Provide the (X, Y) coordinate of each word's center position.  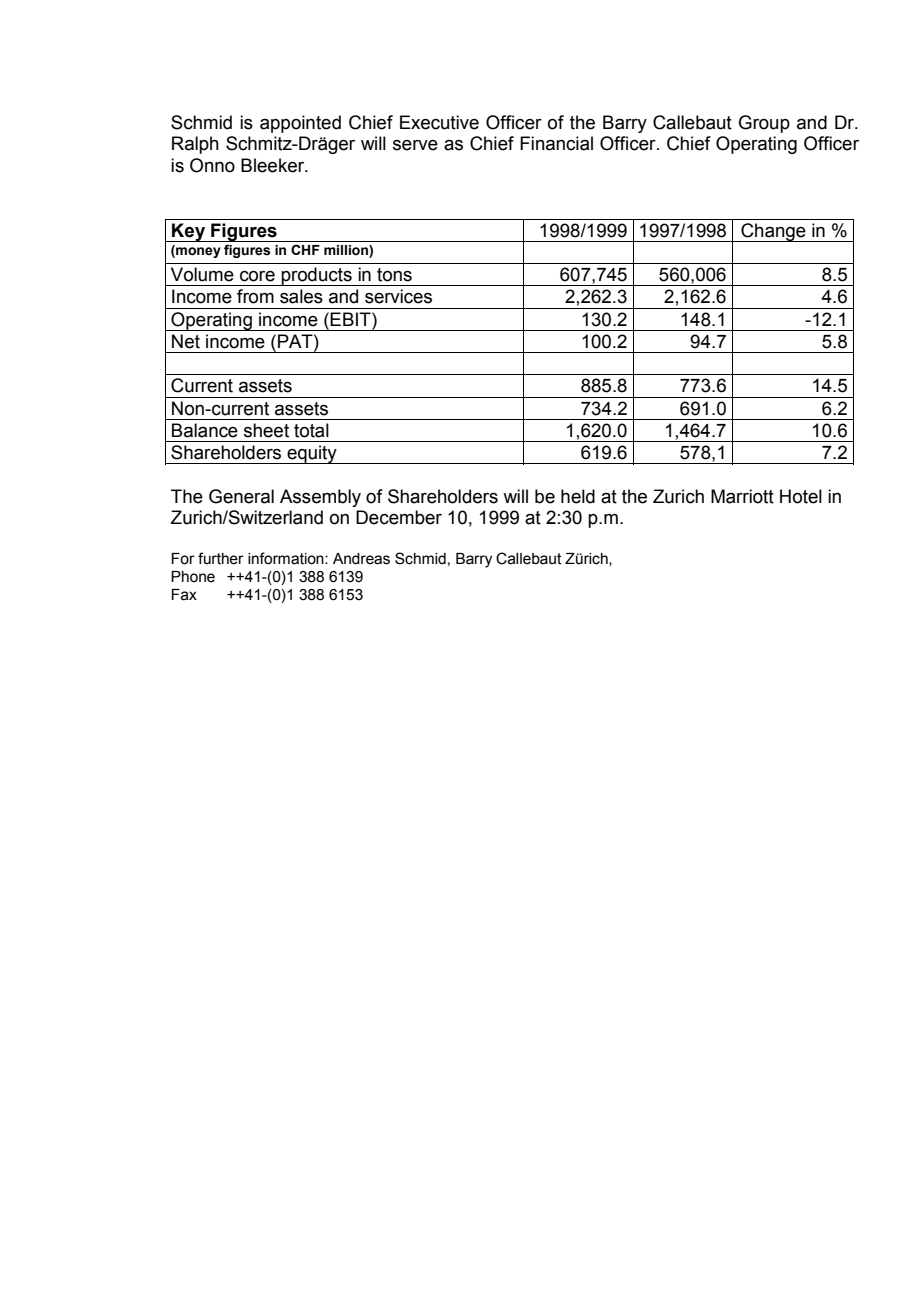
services (398, 296)
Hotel (801, 496)
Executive (439, 122)
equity (312, 454)
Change (773, 232)
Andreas (361, 559)
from (255, 296)
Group (764, 124)
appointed (300, 124)
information (287, 558)
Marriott (742, 496)
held (578, 496)
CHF (305, 249)
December (399, 517)
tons (394, 275)
